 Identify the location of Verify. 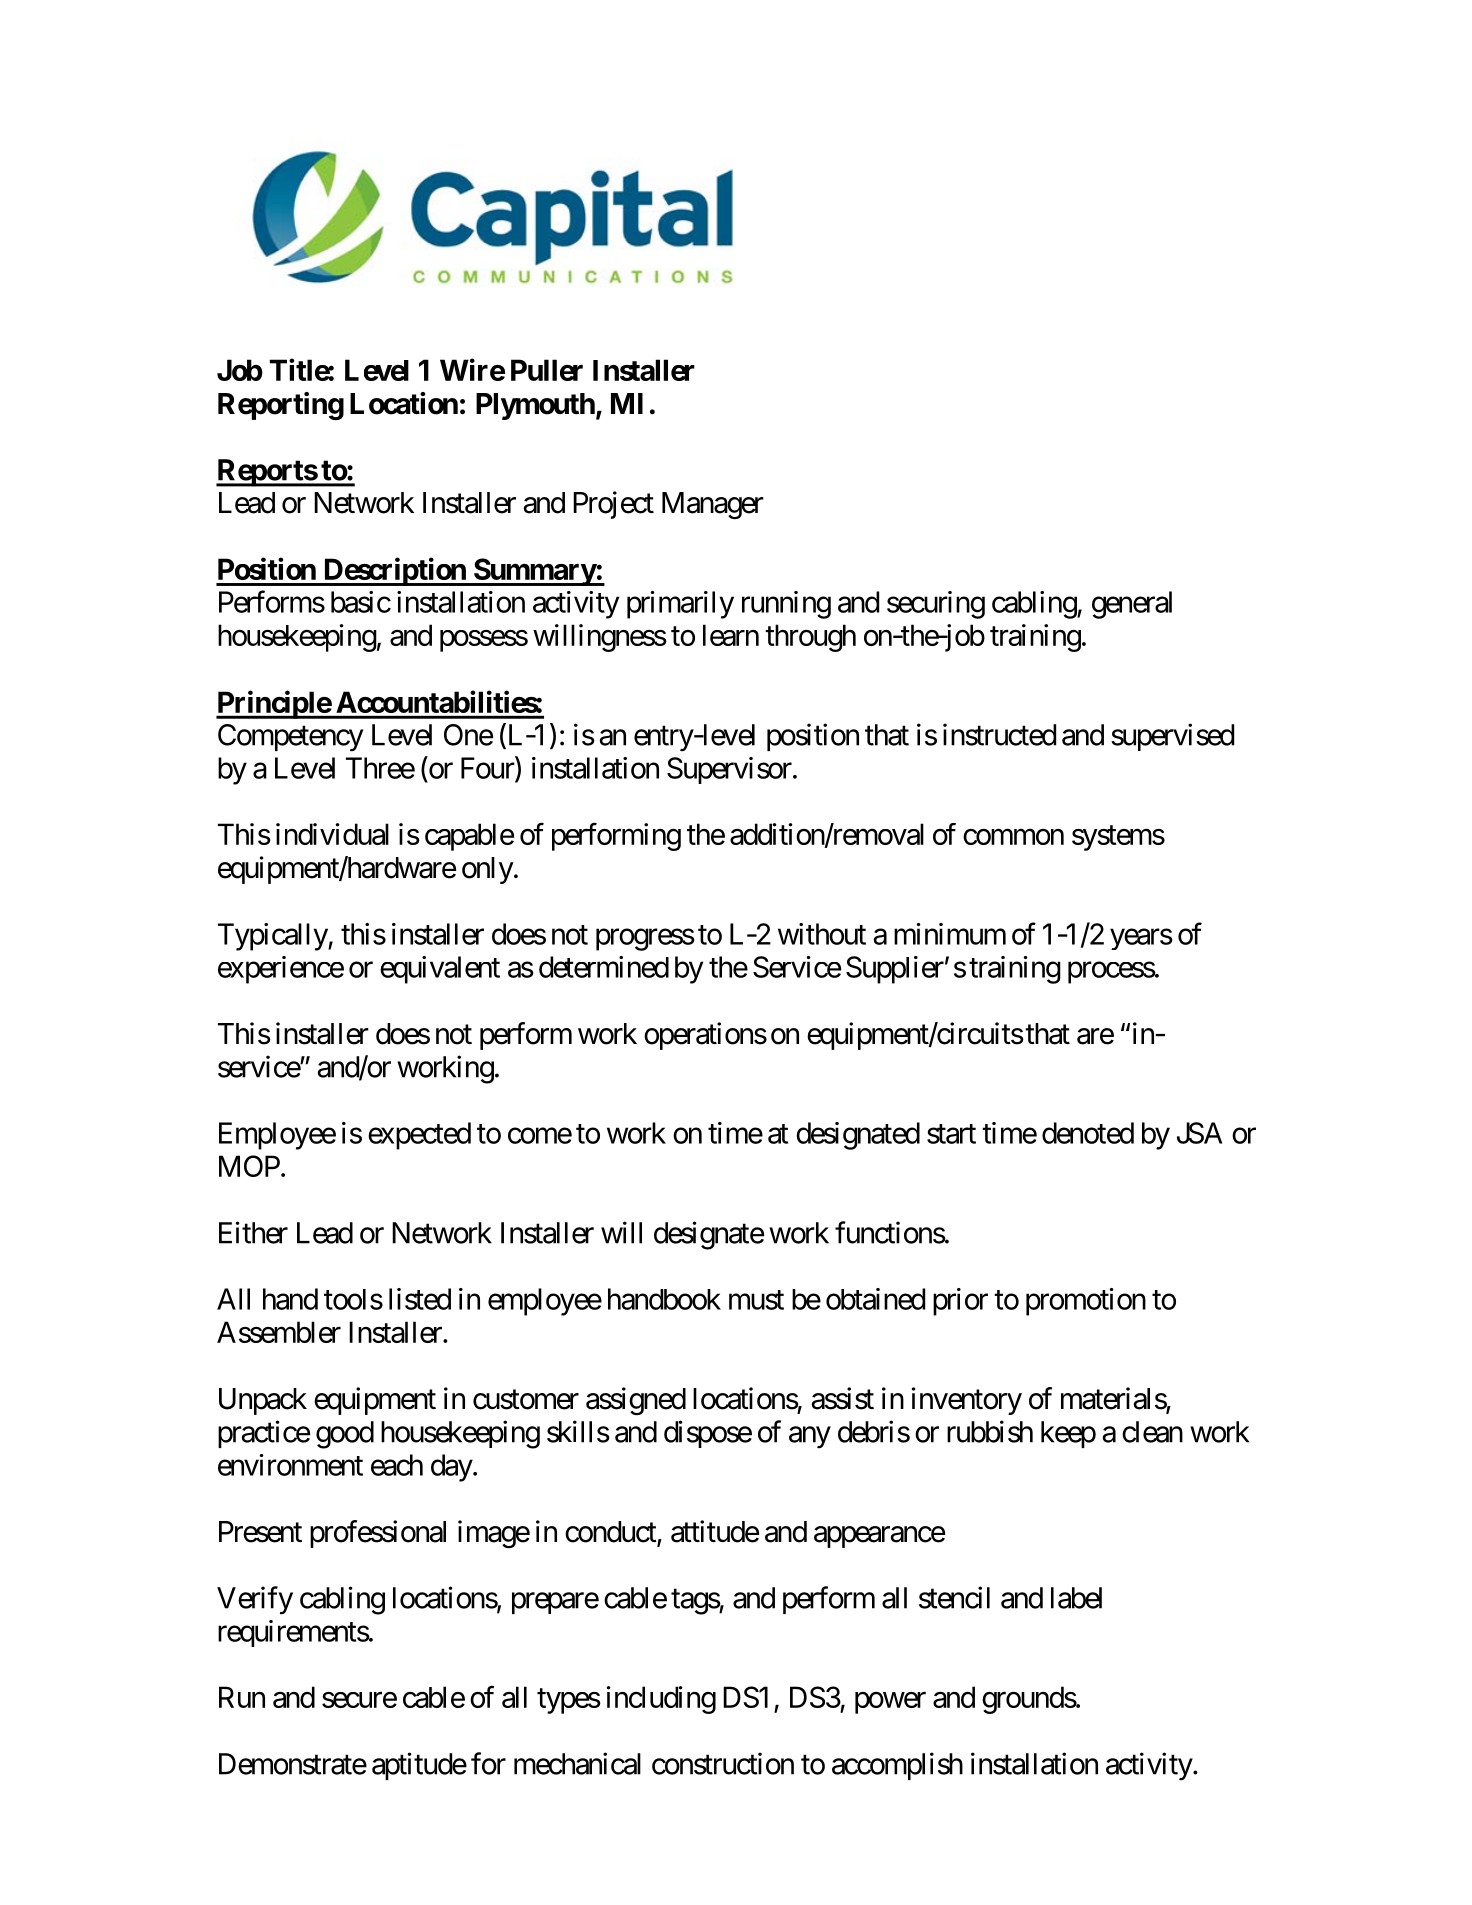
(255, 1600).
